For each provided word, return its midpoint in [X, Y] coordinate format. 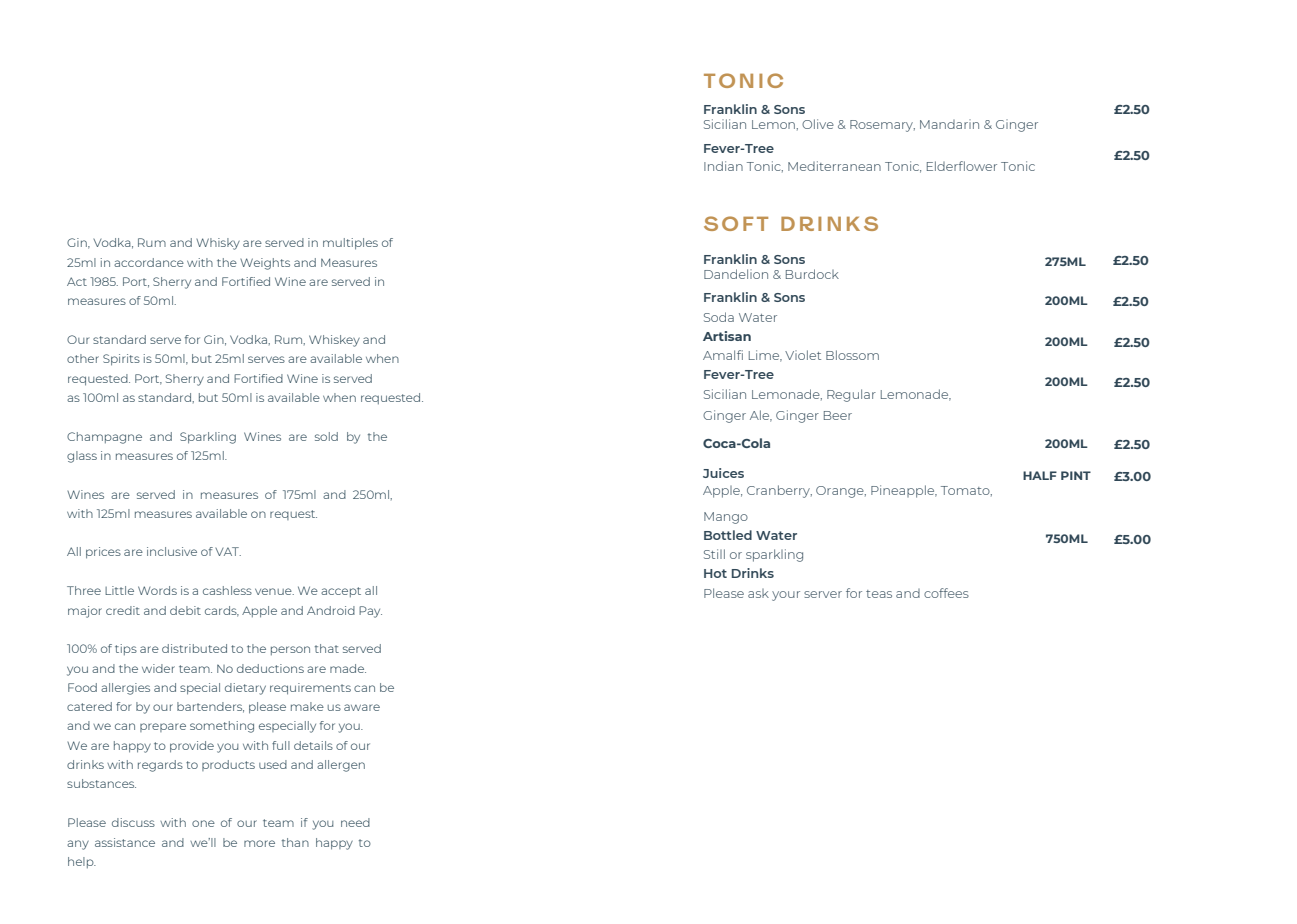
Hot [715, 573]
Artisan [727, 336]
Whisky [218, 244]
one [203, 823]
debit [185, 610]
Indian [723, 166]
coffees [946, 593]
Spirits [121, 360]
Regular [851, 395]
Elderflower [962, 166]
